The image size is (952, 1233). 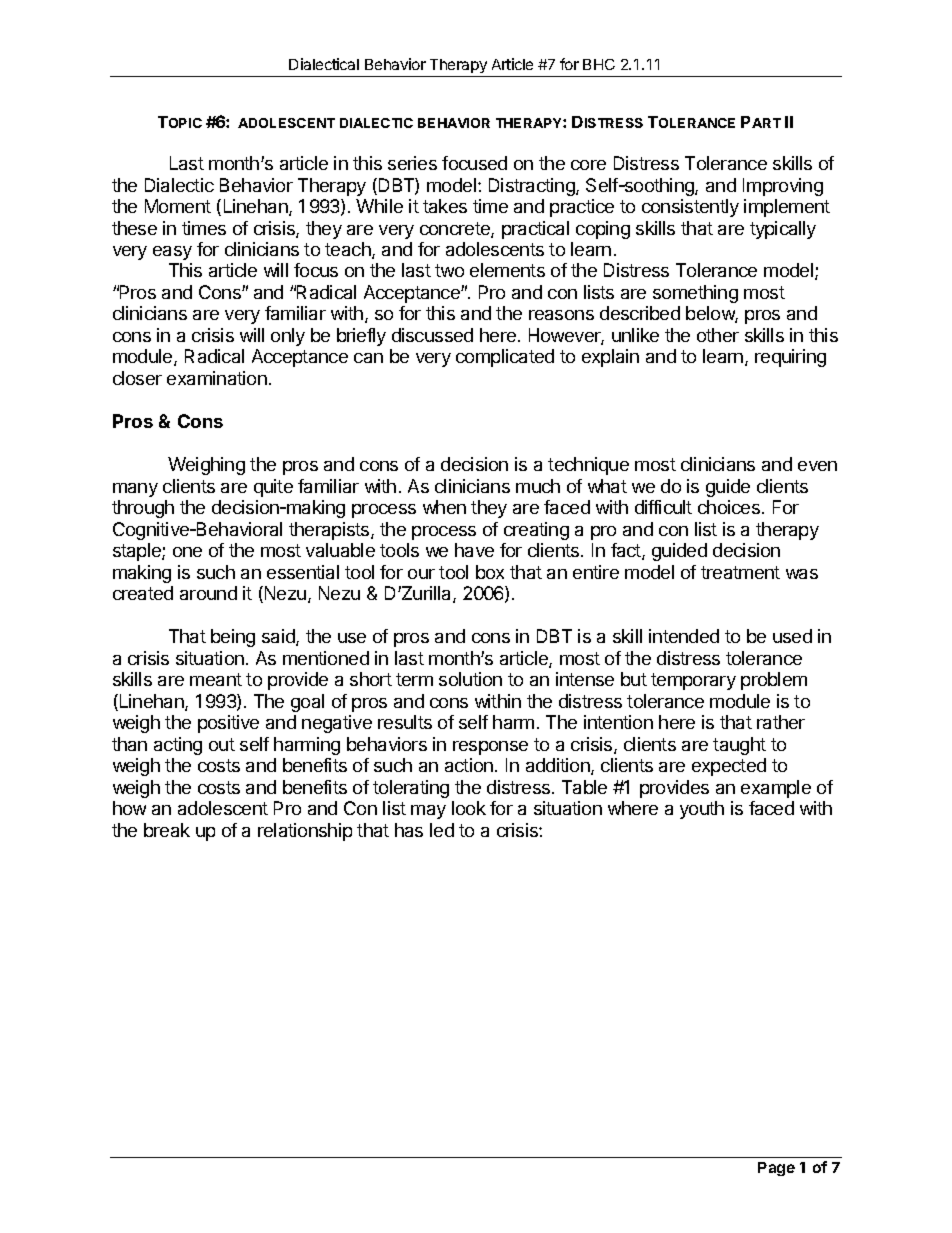 I want to click on break, so click(x=167, y=830).
